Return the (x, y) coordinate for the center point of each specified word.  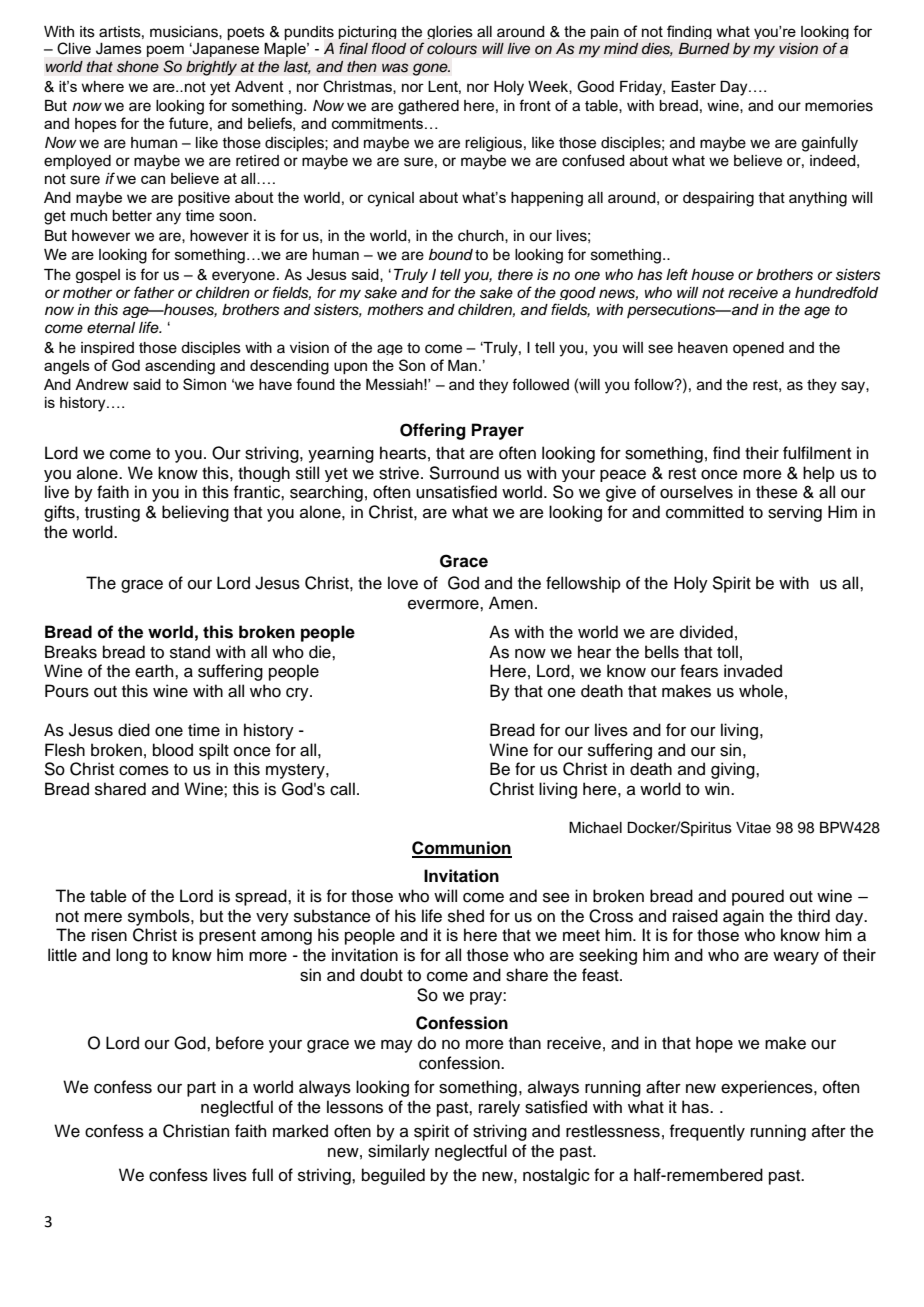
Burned (704, 49)
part (201, 1089)
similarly (399, 1152)
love (403, 583)
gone (431, 69)
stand (190, 652)
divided (706, 632)
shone (138, 67)
